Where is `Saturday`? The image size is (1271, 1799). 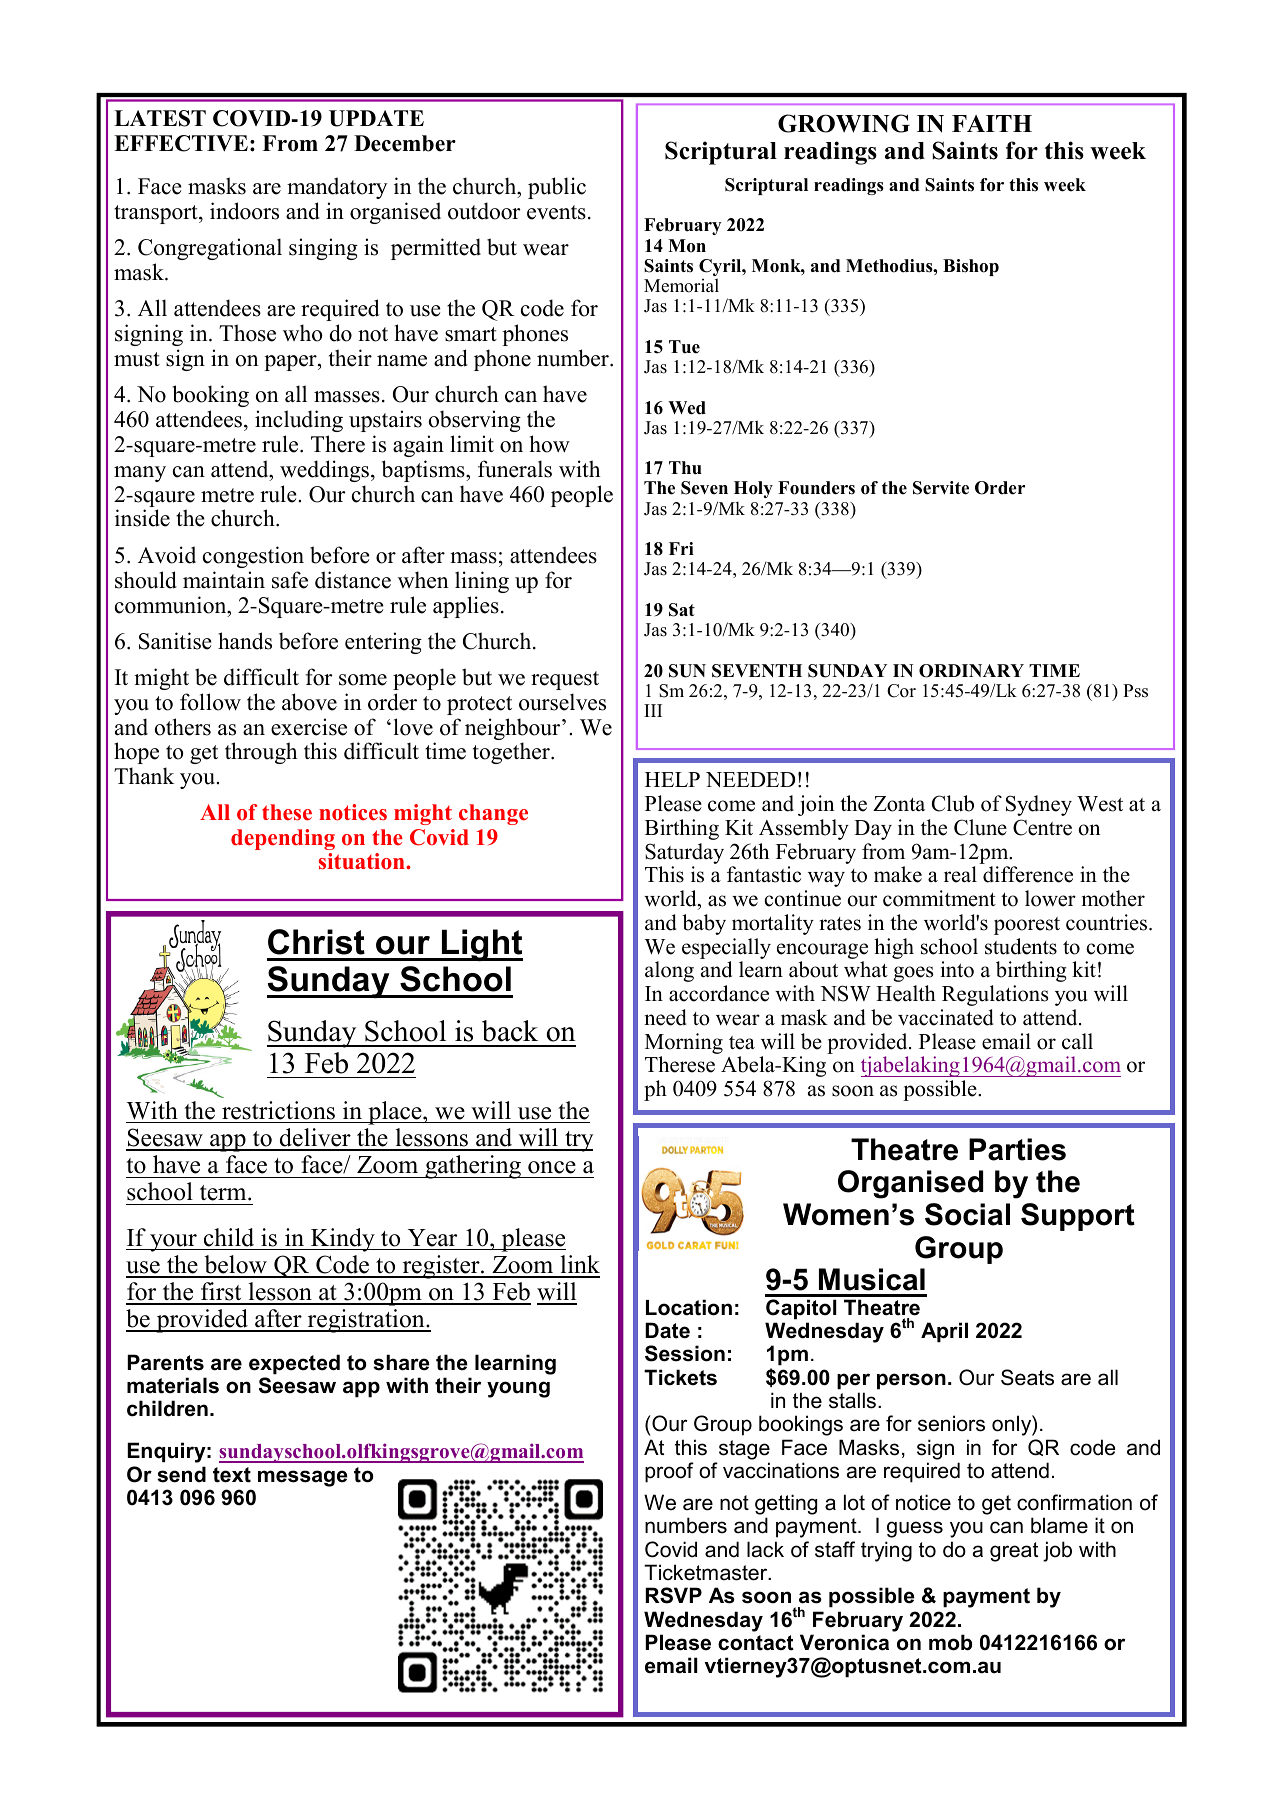 Saturday is located at coordinates (684, 853).
